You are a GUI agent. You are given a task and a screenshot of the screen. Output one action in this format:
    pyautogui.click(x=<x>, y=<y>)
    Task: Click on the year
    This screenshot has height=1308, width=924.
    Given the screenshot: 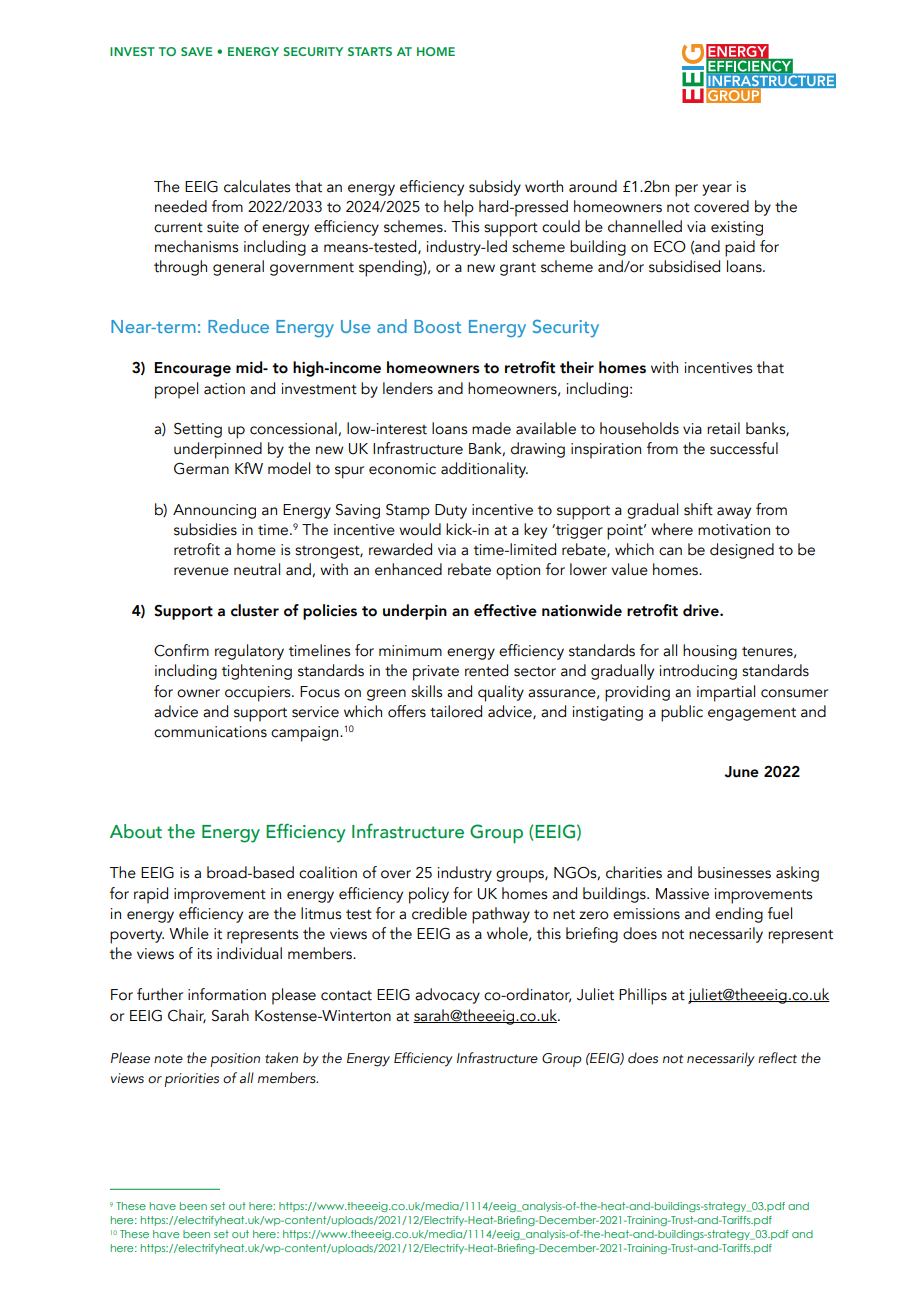 What is the action you would take?
    pyautogui.click(x=717, y=190)
